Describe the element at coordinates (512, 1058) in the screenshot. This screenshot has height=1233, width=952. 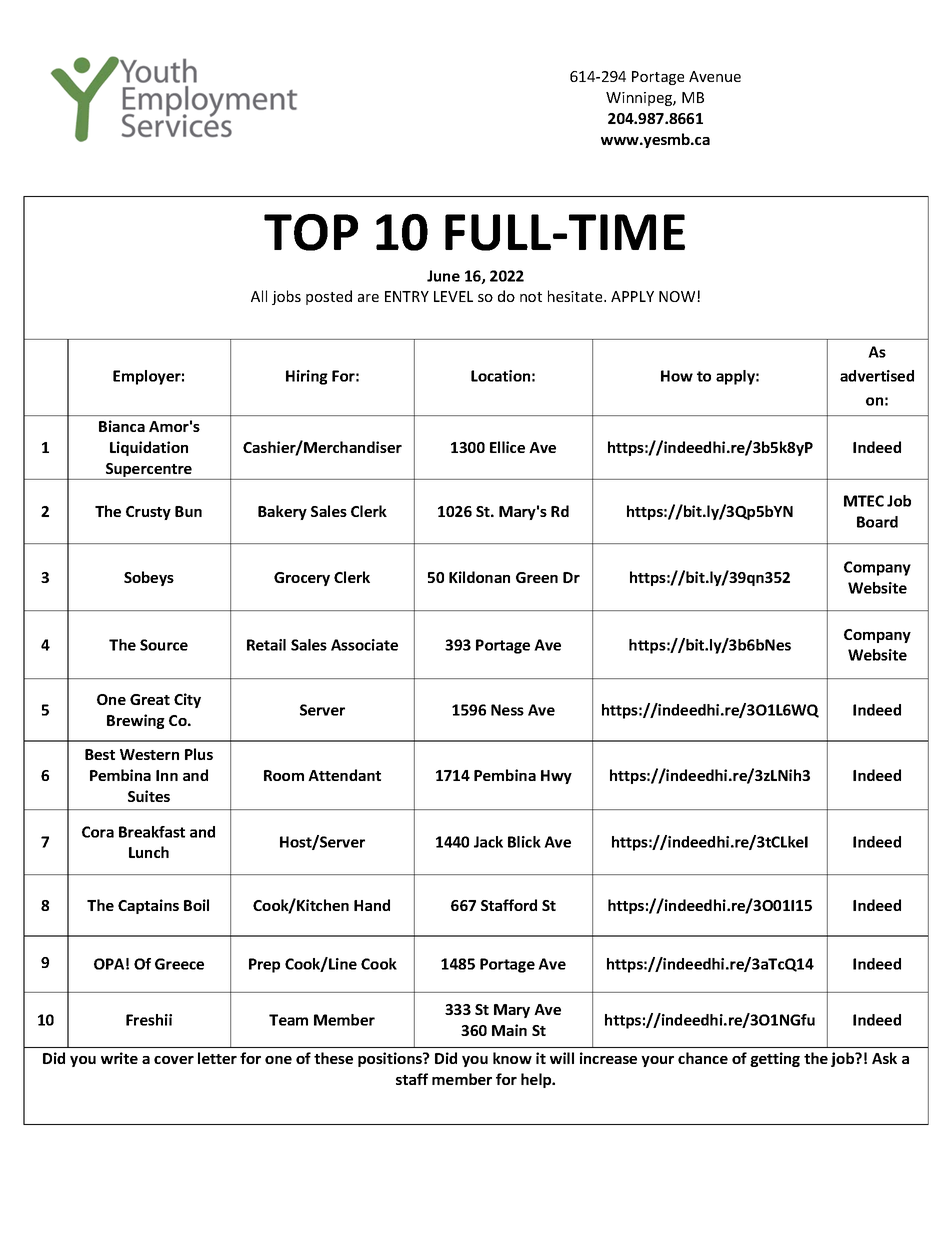
I see `know` at that location.
